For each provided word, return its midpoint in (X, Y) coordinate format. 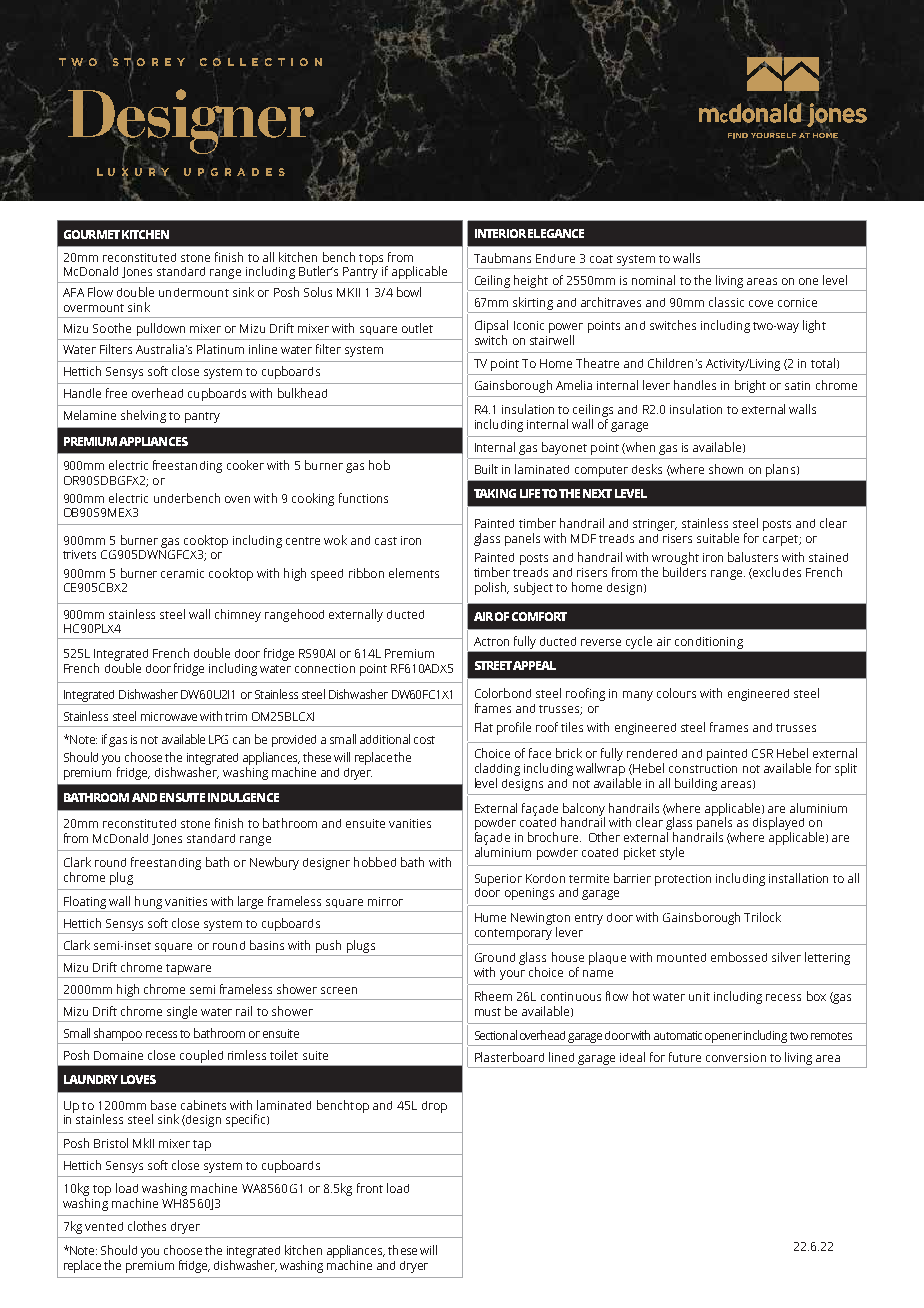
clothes (147, 1226)
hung (148, 902)
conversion (736, 1057)
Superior (498, 880)
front (370, 1188)
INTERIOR (500, 233)
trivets (79, 554)
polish (491, 588)
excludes (776, 573)
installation (798, 878)
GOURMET (92, 234)
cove (761, 303)
